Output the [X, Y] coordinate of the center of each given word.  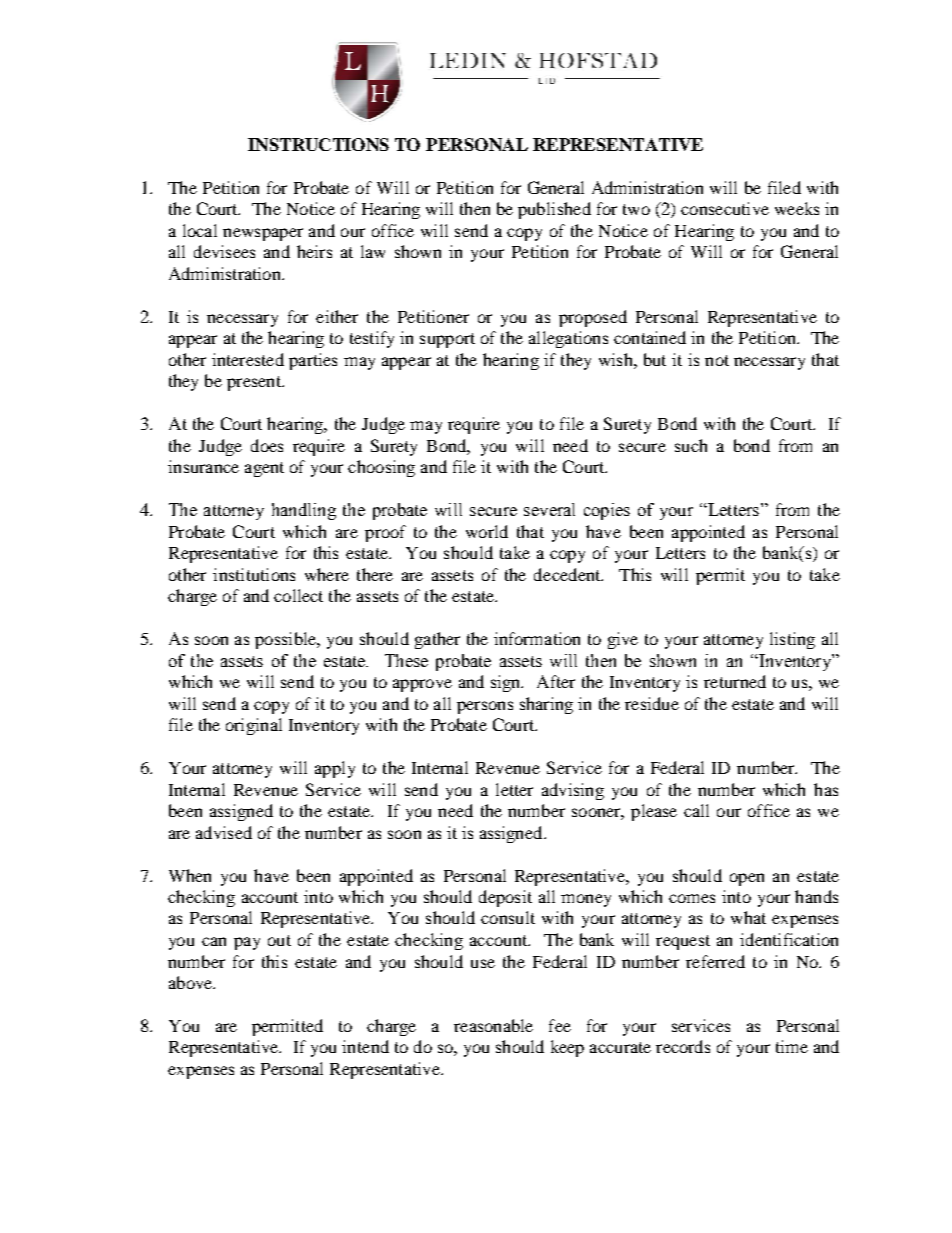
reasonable [493, 1025]
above [192, 982]
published [554, 210]
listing [792, 640]
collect [298, 595]
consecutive [725, 208]
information [537, 638]
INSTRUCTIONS [318, 144]
